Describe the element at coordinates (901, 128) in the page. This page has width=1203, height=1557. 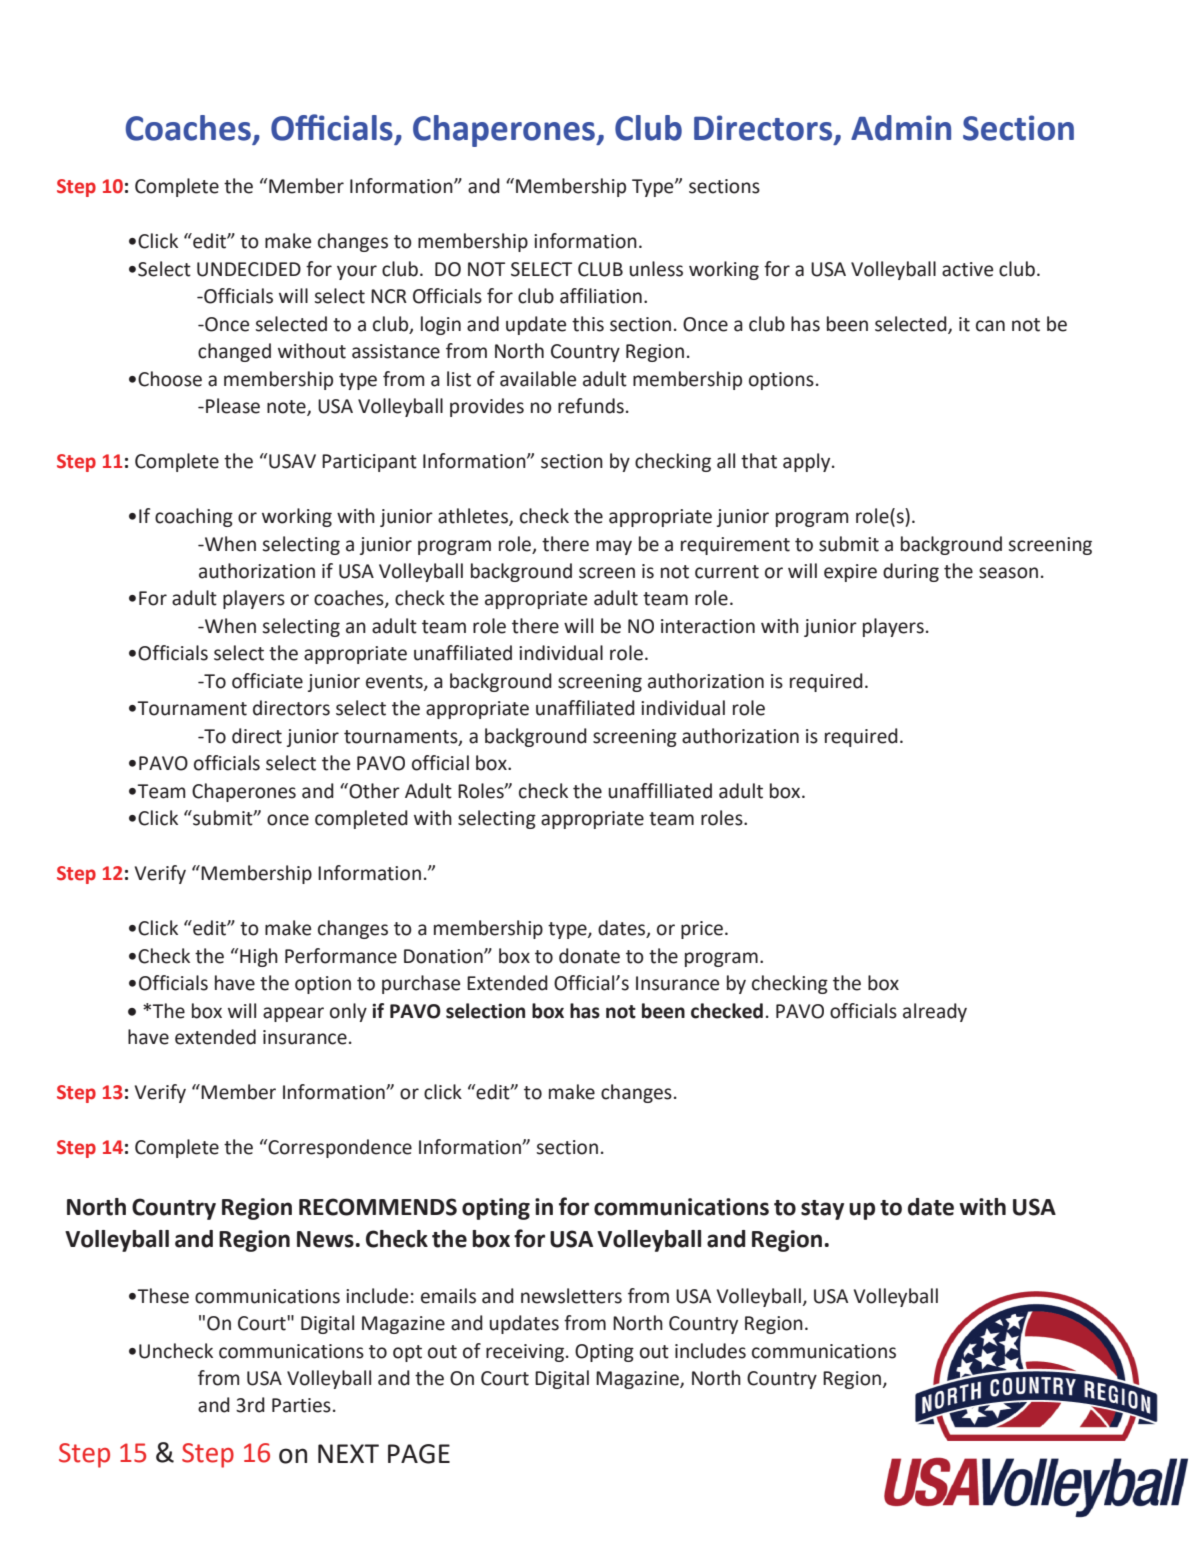
I see `Admin` at that location.
